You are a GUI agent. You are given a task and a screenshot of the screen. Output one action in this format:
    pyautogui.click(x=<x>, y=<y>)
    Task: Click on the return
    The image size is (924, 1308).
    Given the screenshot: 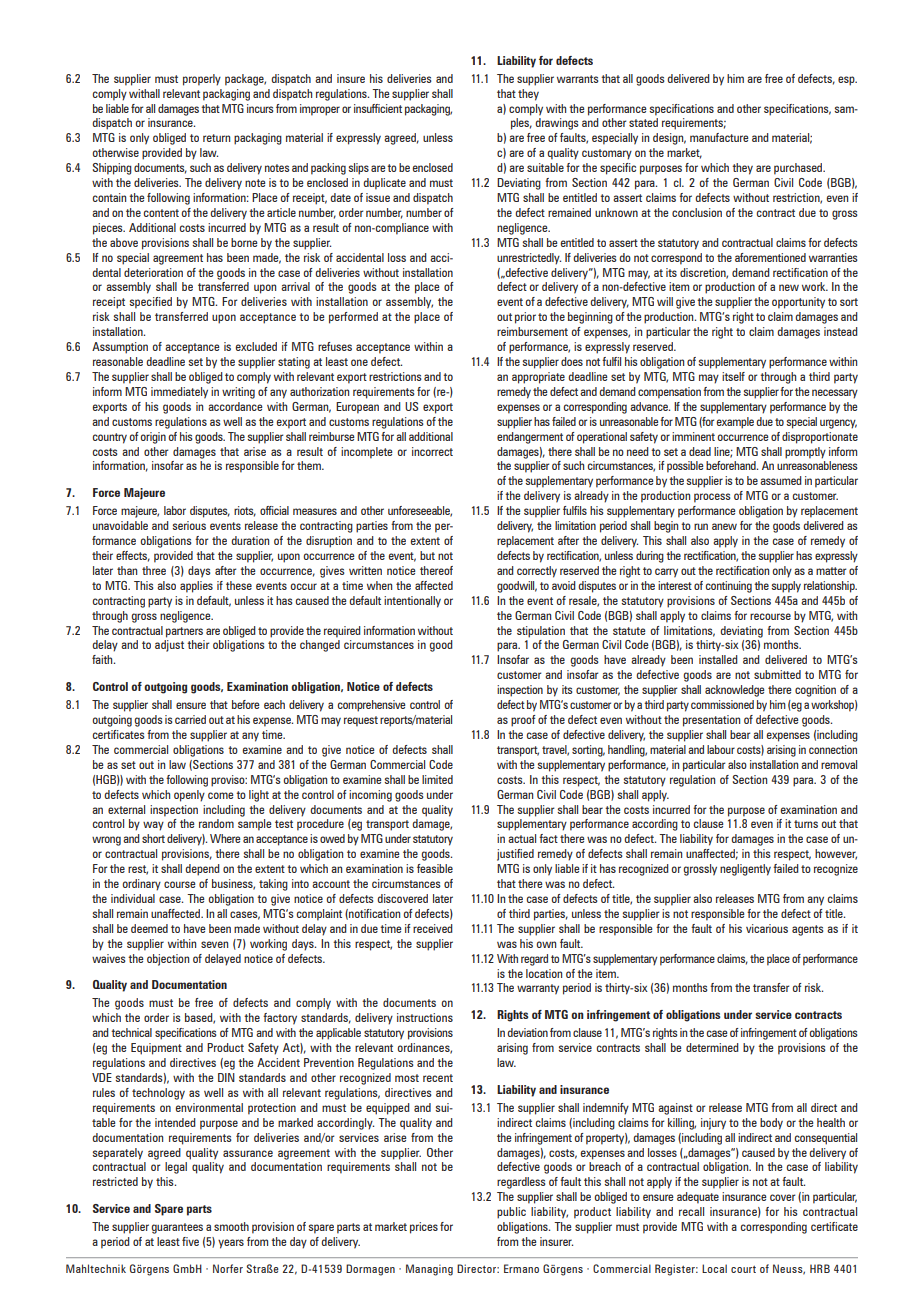 What is the action you would take?
    pyautogui.click(x=216, y=138)
